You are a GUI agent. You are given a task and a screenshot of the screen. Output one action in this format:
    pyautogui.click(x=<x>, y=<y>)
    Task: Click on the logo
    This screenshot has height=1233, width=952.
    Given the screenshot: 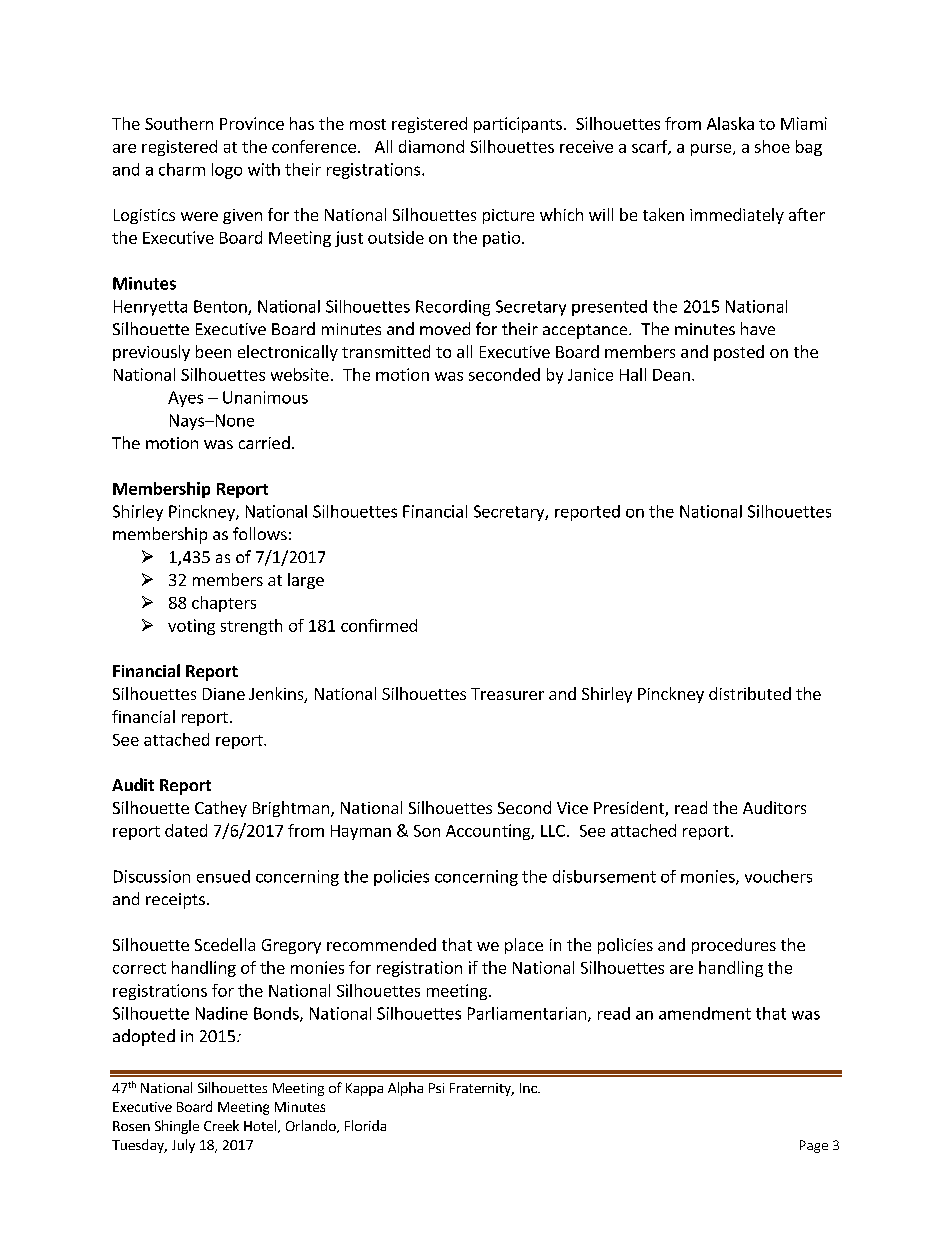 What is the action you would take?
    pyautogui.click(x=227, y=171)
